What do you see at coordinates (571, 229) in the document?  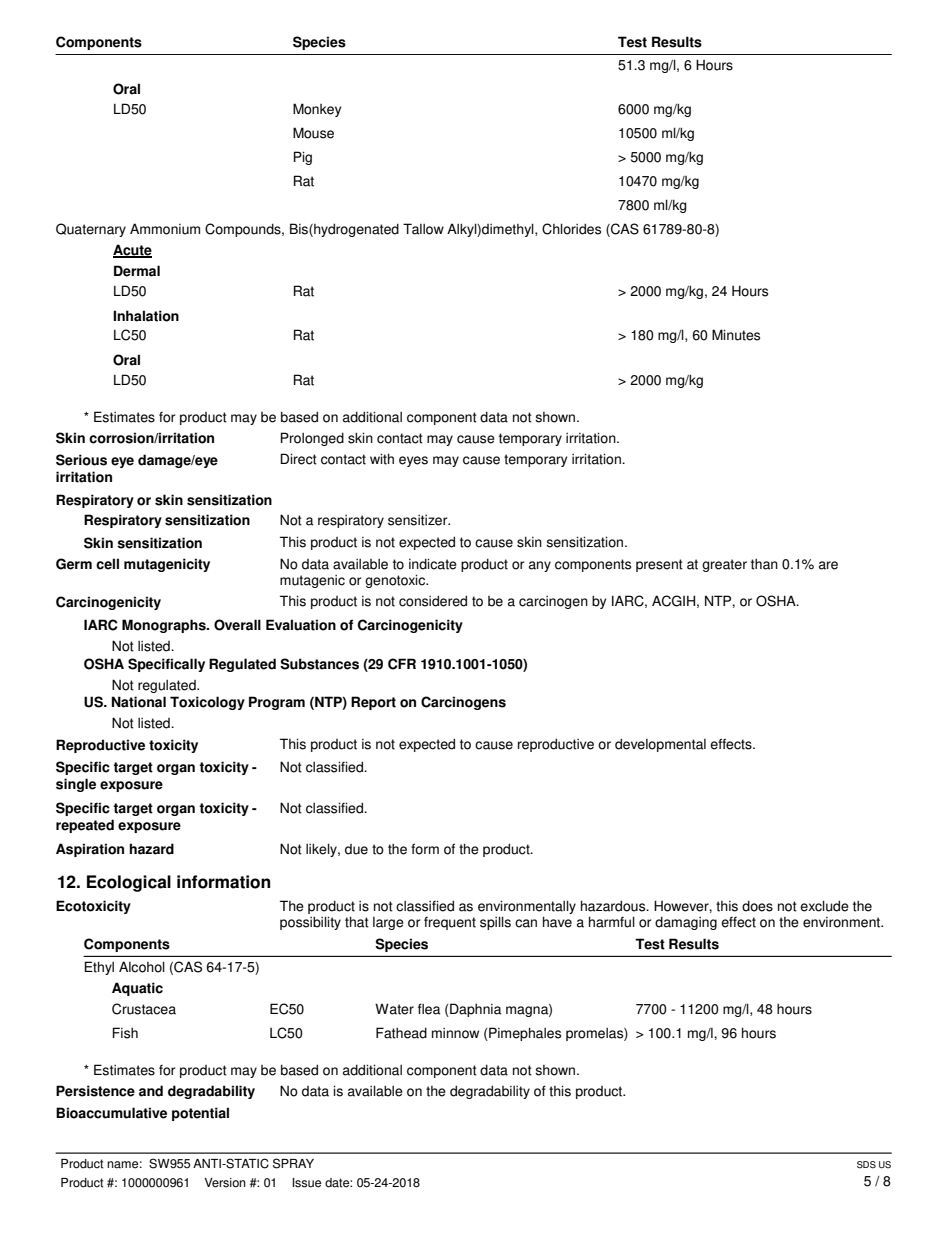 I see `Chlorides` at bounding box center [571, 229].
